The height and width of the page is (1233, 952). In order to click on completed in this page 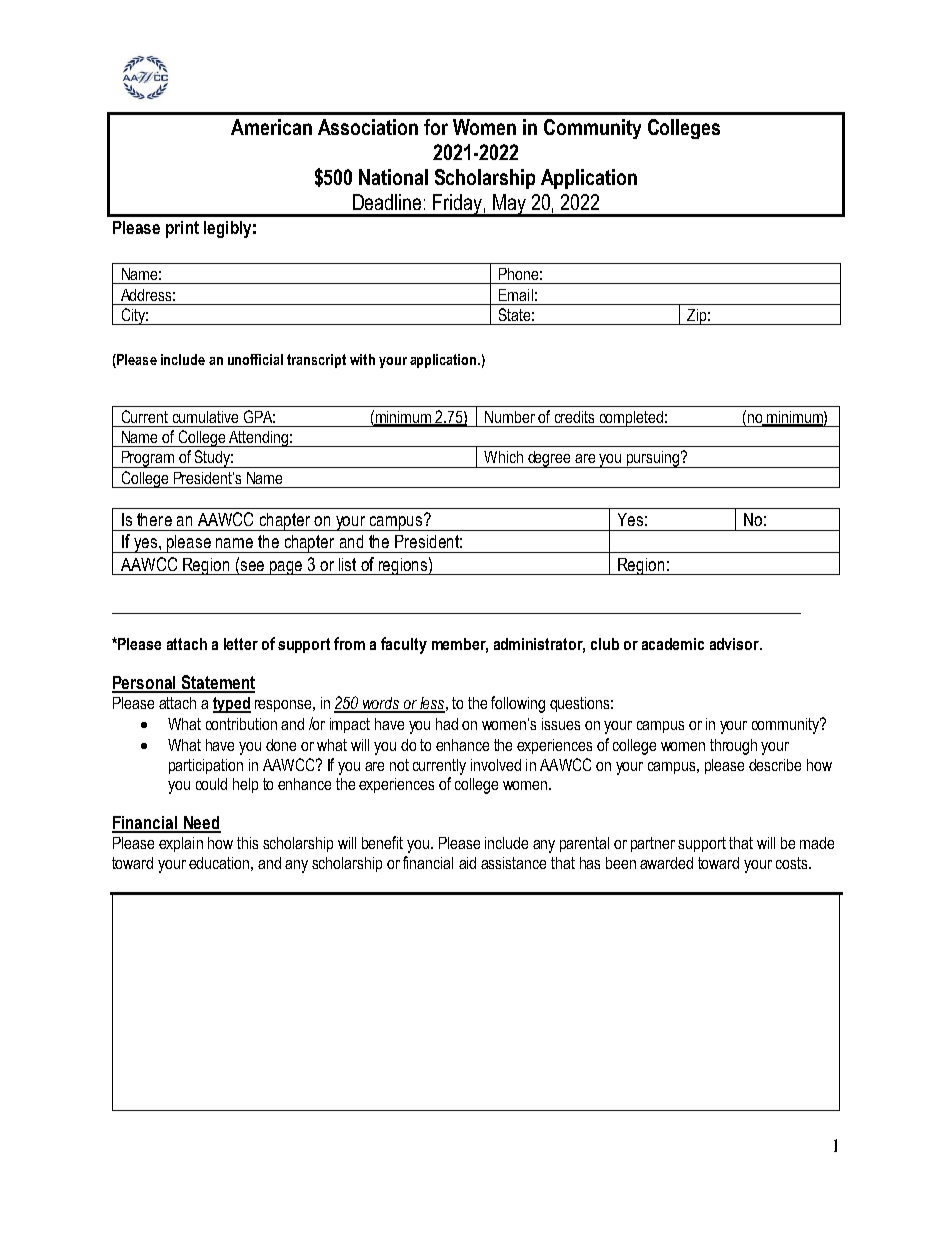, I will do `click(631, 419)`.
